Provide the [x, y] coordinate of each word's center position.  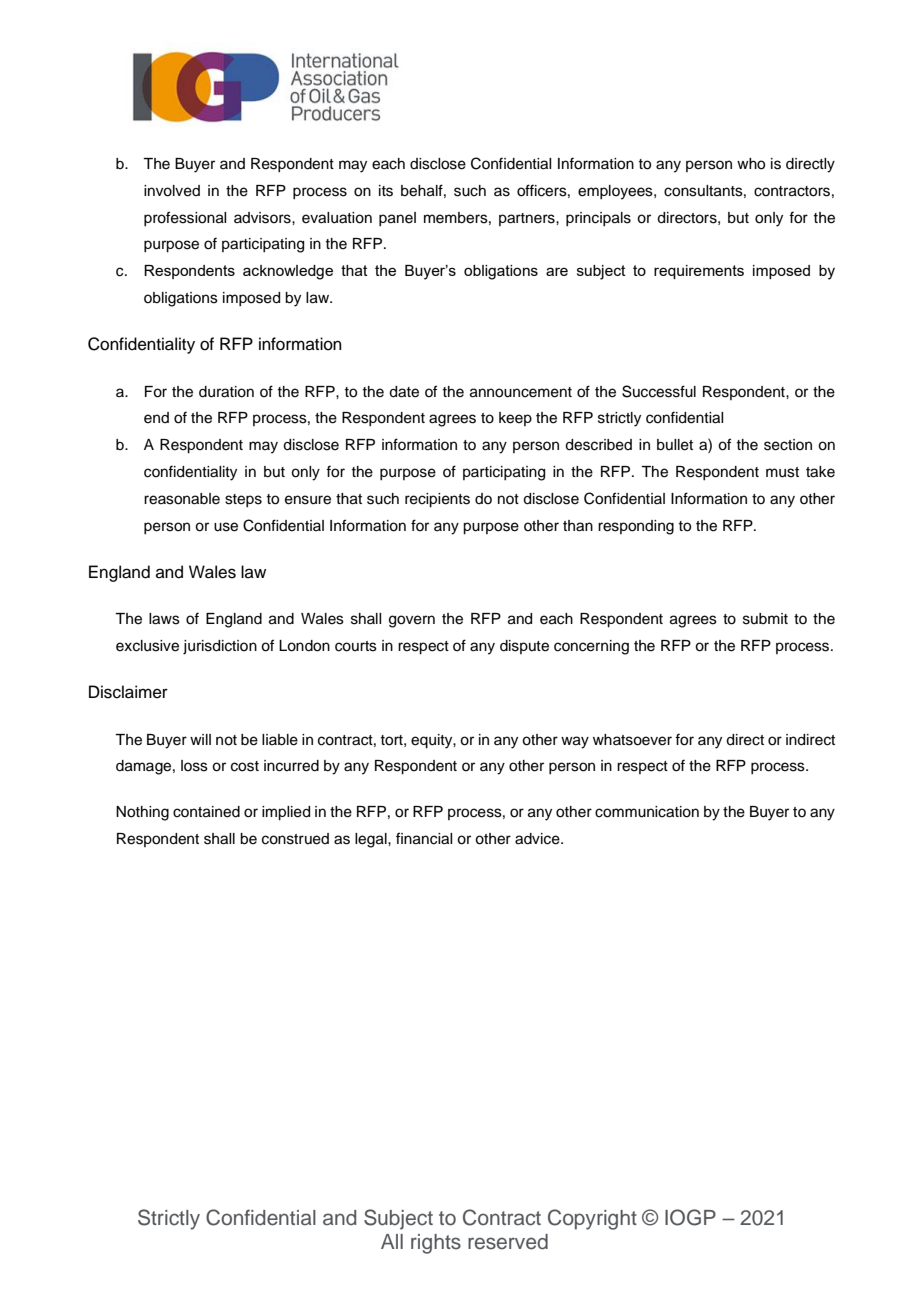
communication [647, 812]
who [751, 164]
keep [515, 419]
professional [185, 218]
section [788, 445]
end [156, 418]
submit [765, 619]
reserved [508, 1242]
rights [436, 1244]
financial [424, 838]
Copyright [592, 1219]
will [200, 739]
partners [528, 219]
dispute [524, 647]
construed [295, 839]
